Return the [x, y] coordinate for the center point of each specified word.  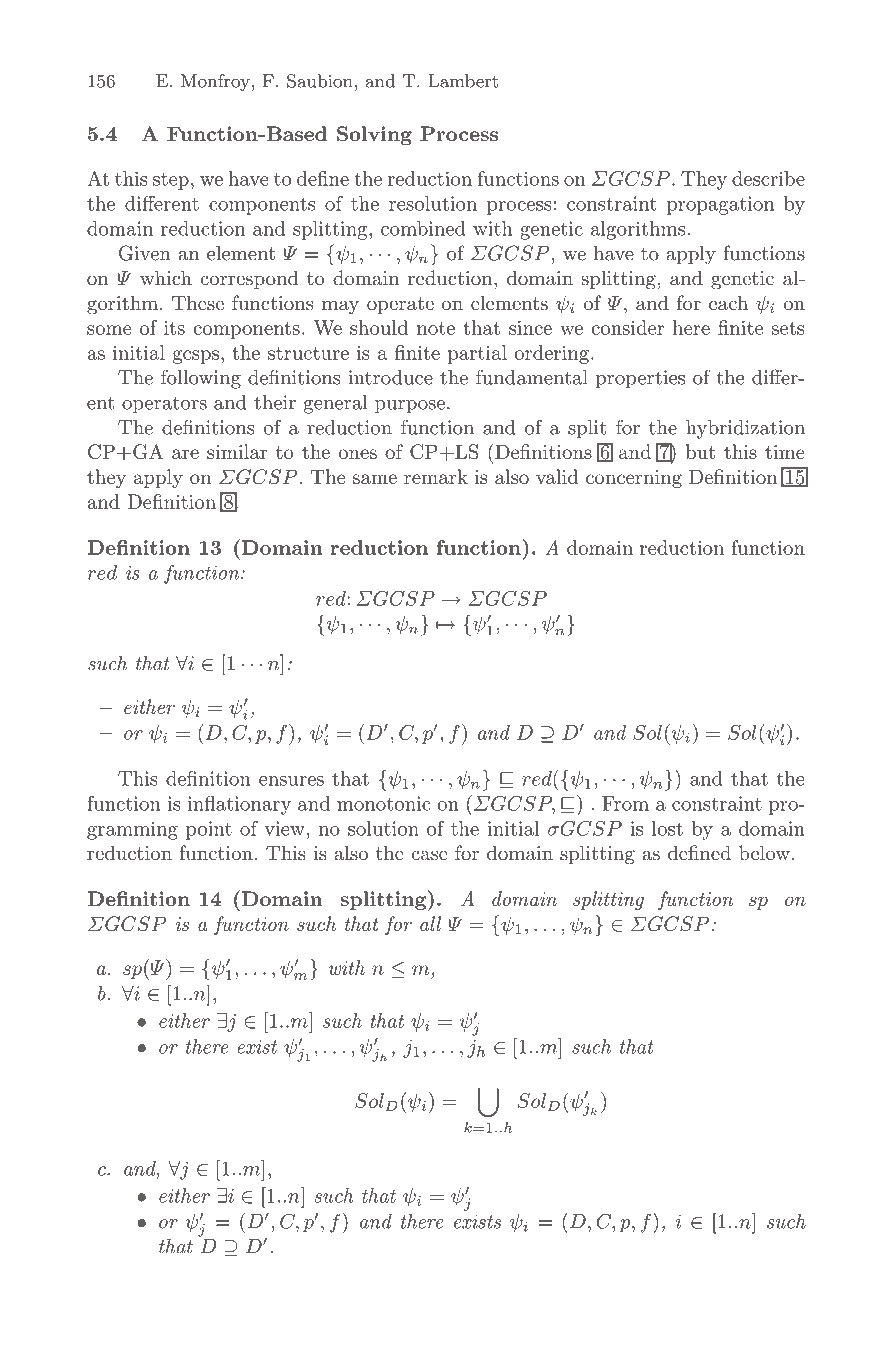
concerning [634, 479]
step [171, 181]
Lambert [463, 81]
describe [768, 178]
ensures [291, 781]
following [201, 379]
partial [477, 354]
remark [436, 476]
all [430, 923]
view [284, 828]
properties [640, 379]
